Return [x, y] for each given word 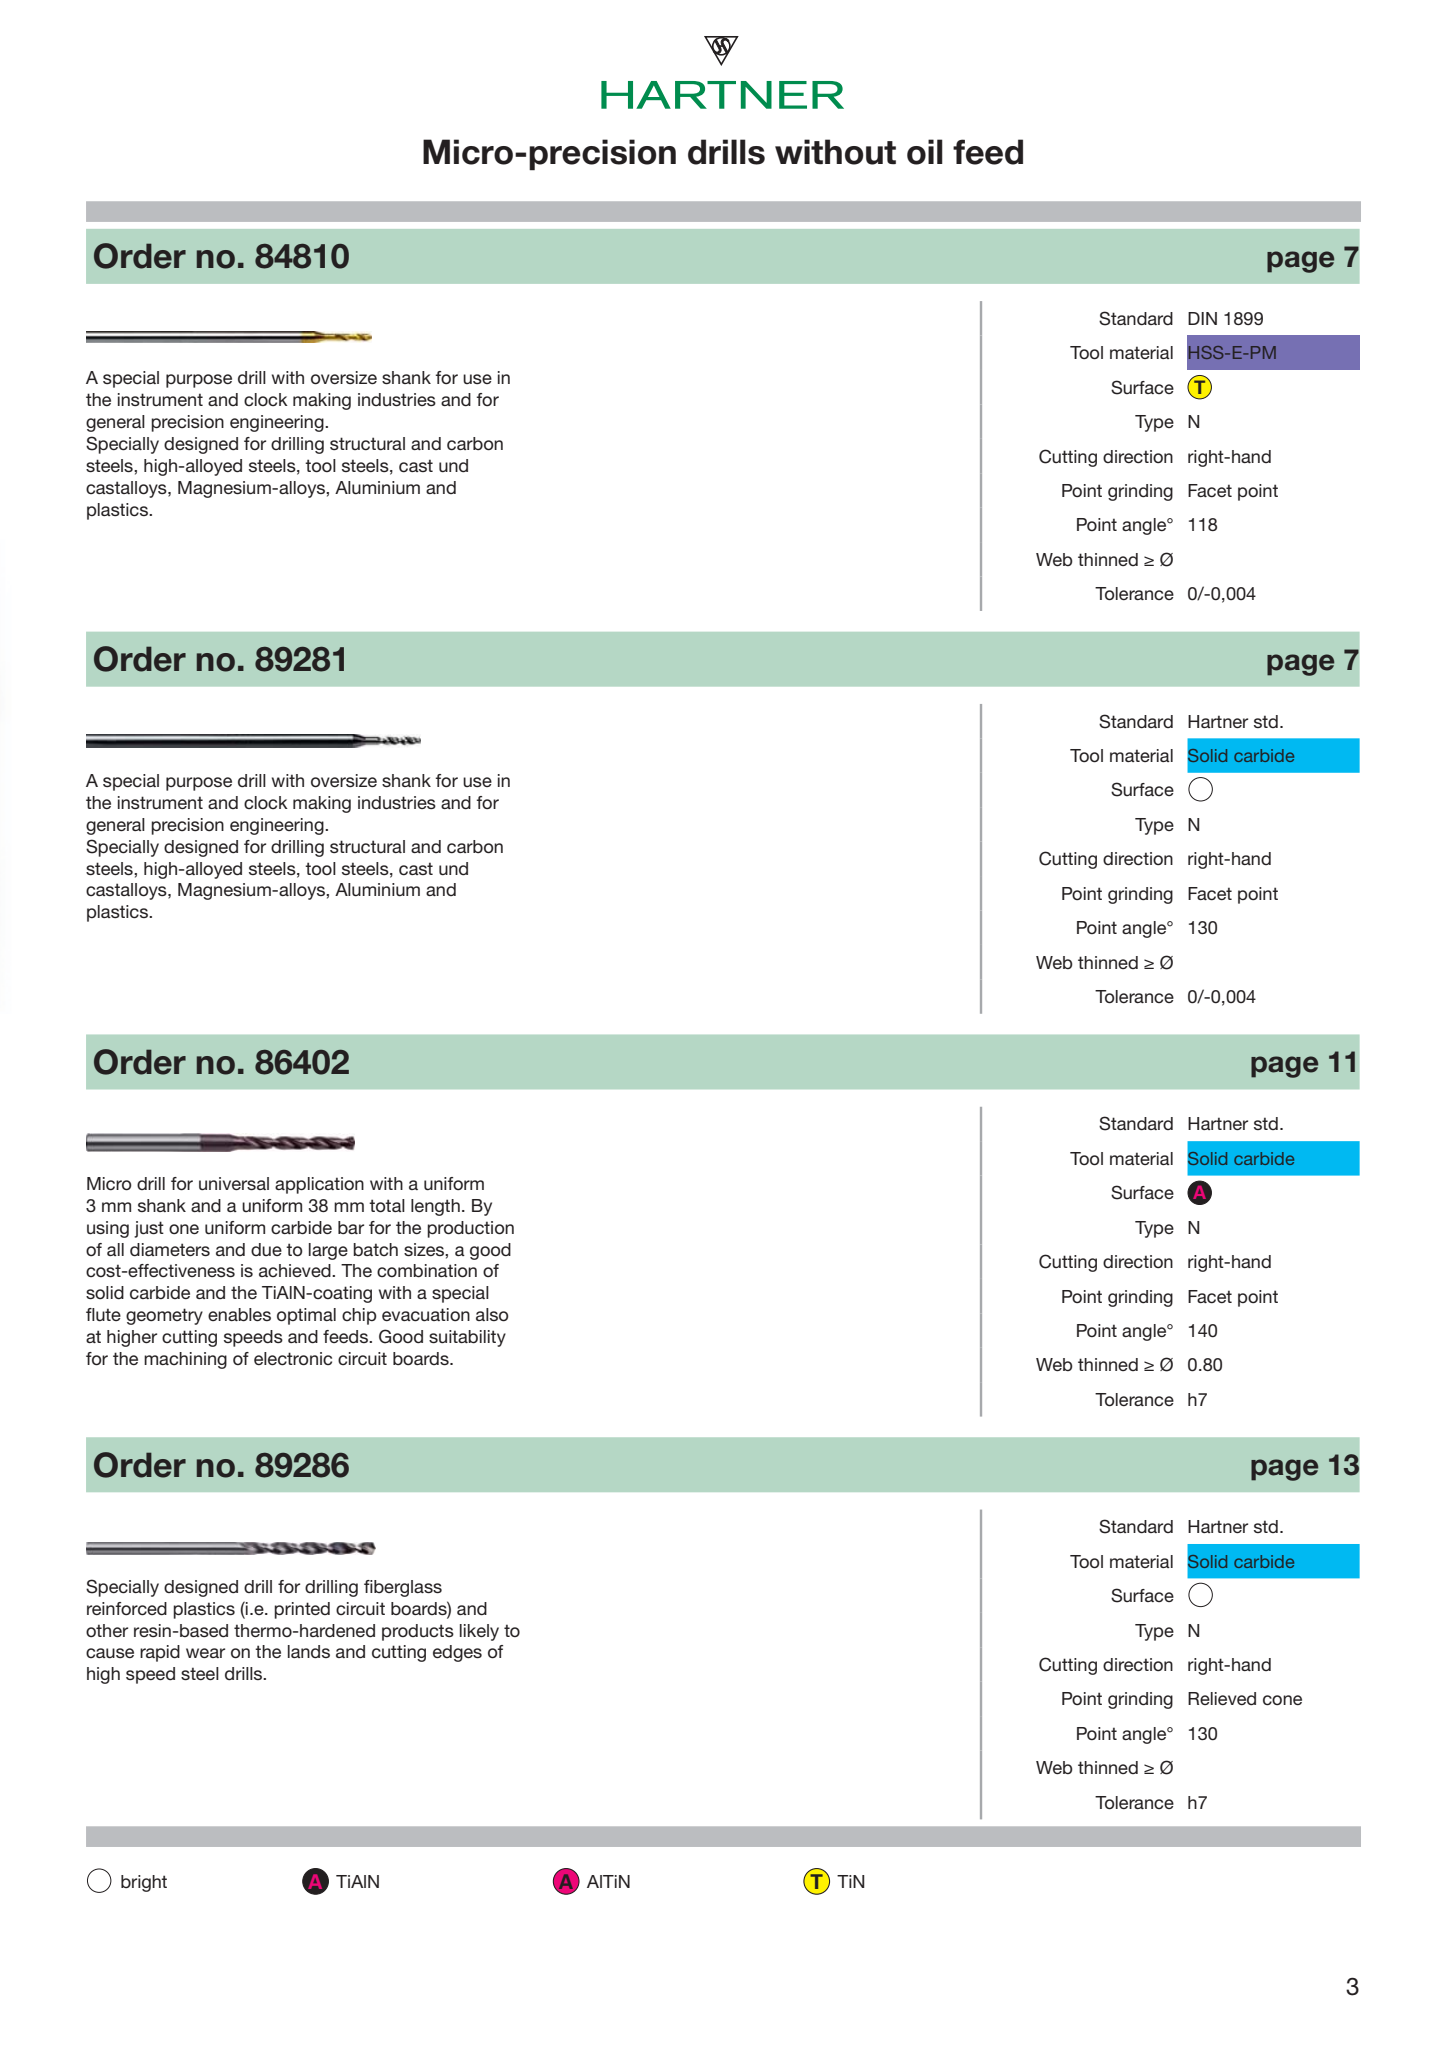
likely [479, 1632]
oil [925, 152]
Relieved [1222, 1698]
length [435, 1207]
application [319, 1185]
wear [205, 1653]
